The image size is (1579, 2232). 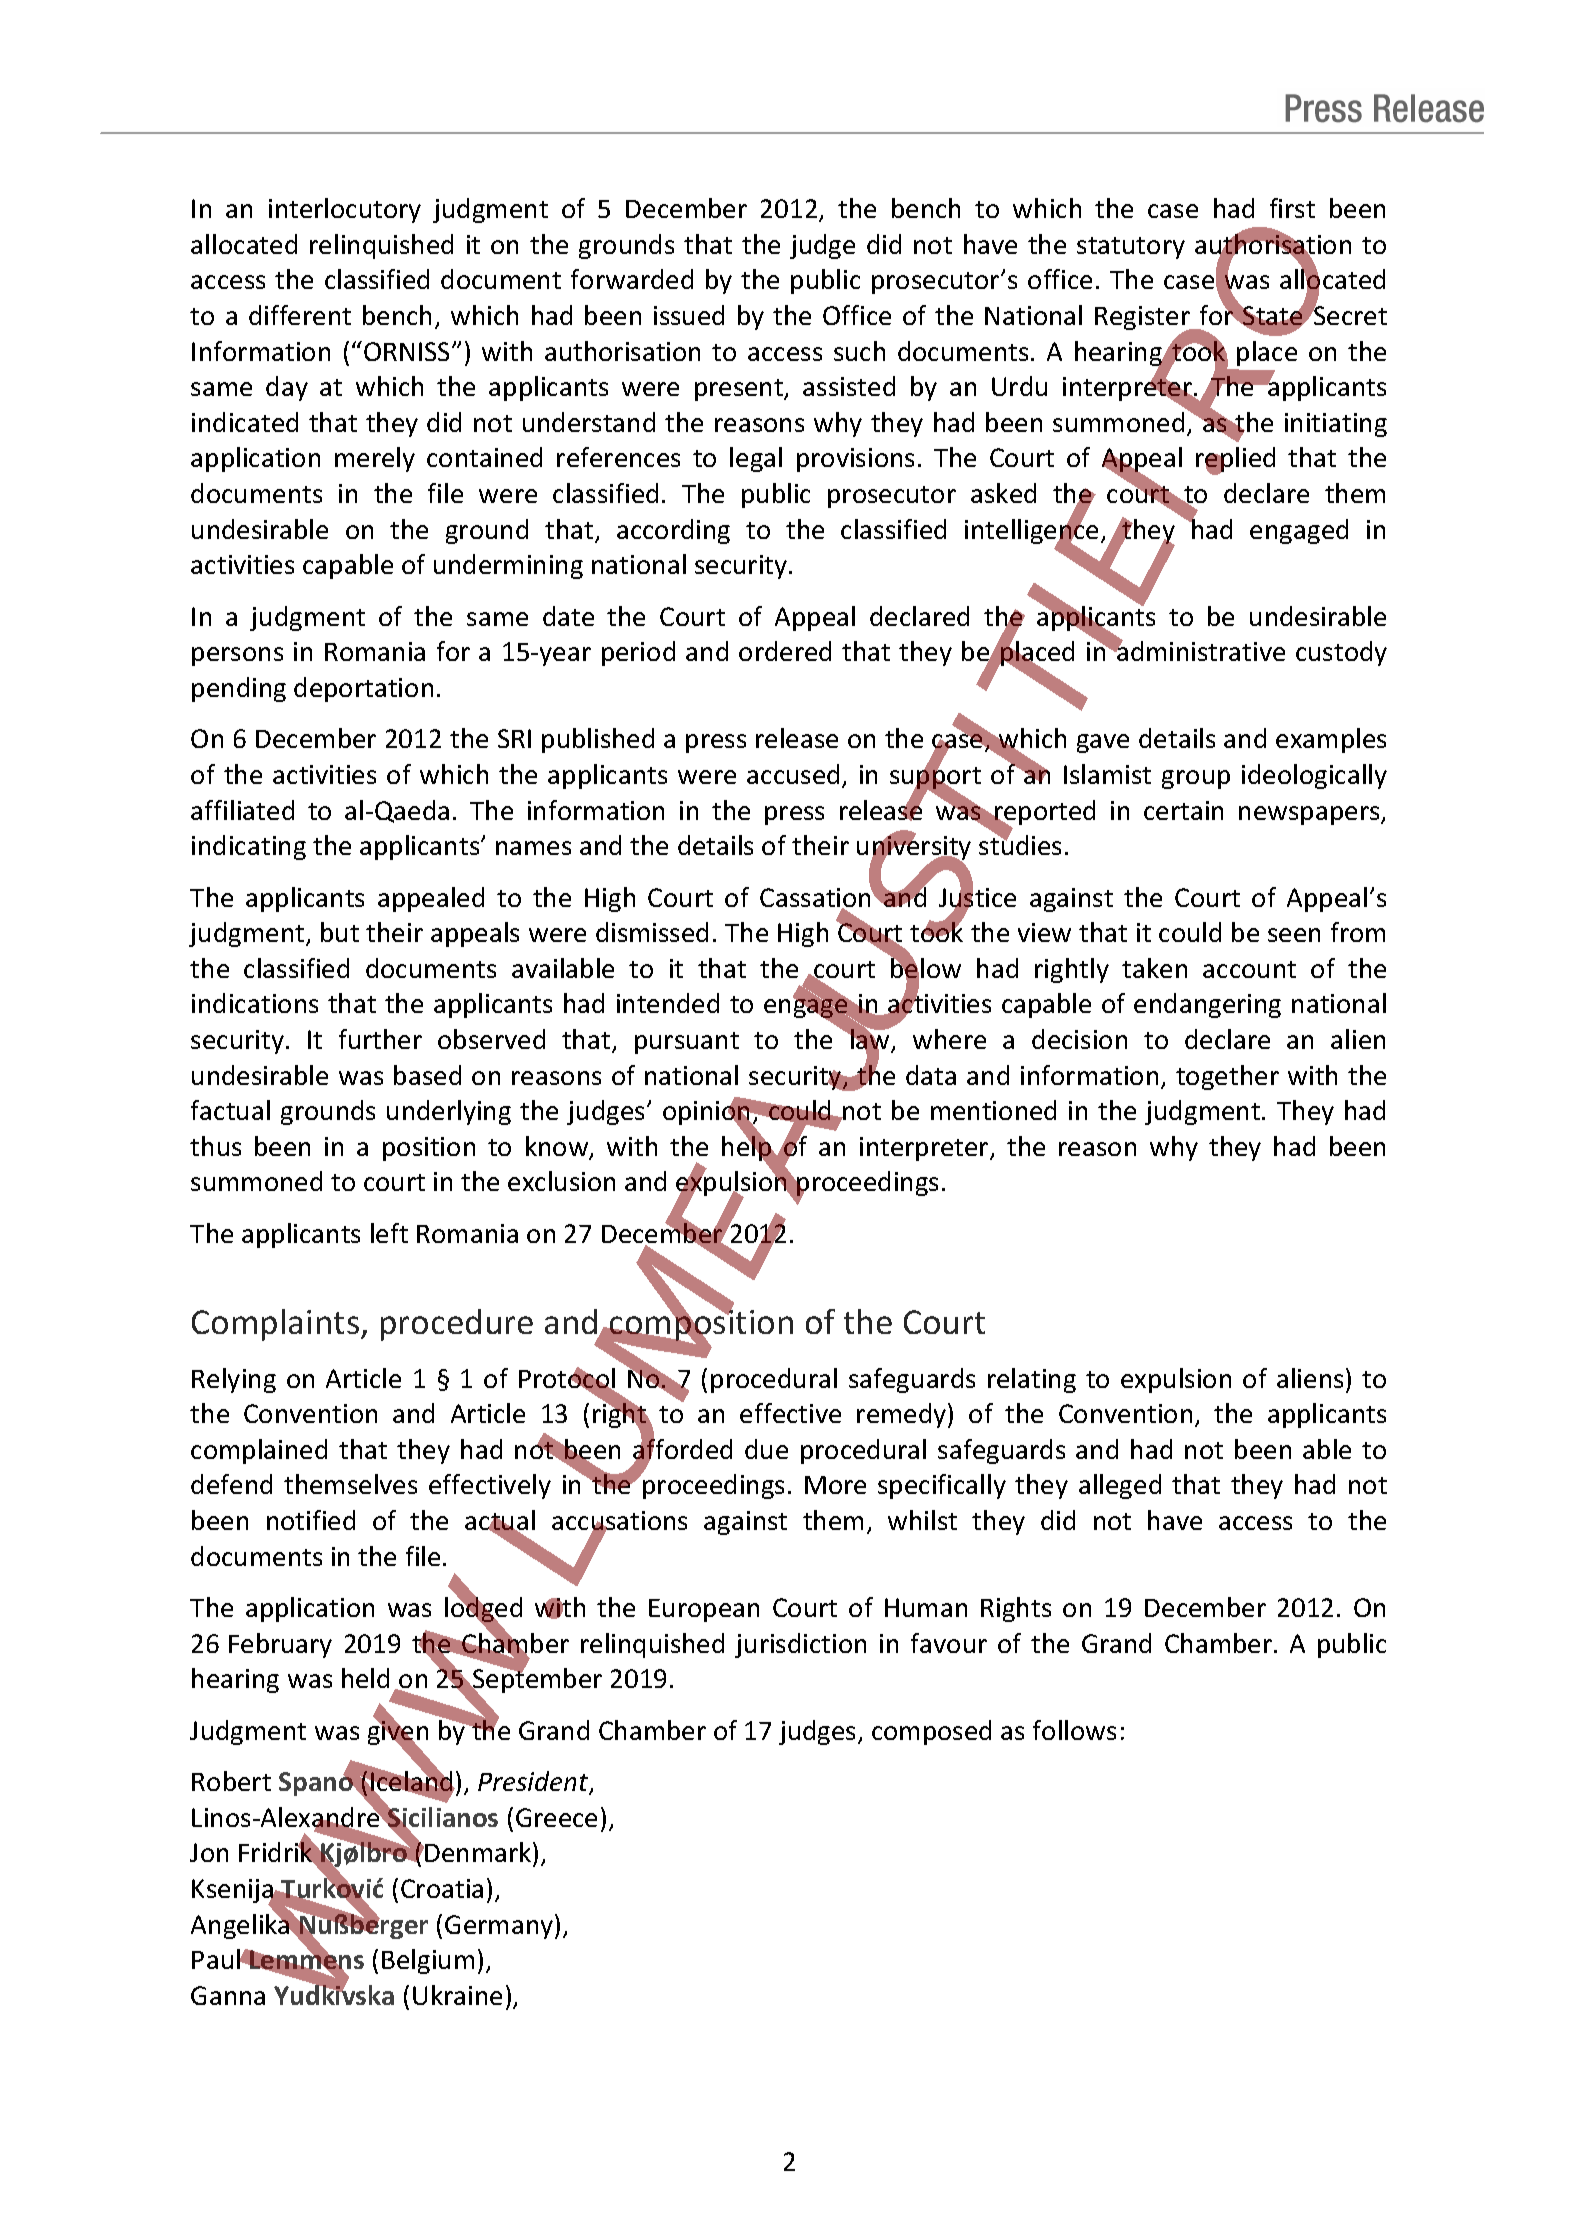 I want to click on different, so click(x=300, y=315).
